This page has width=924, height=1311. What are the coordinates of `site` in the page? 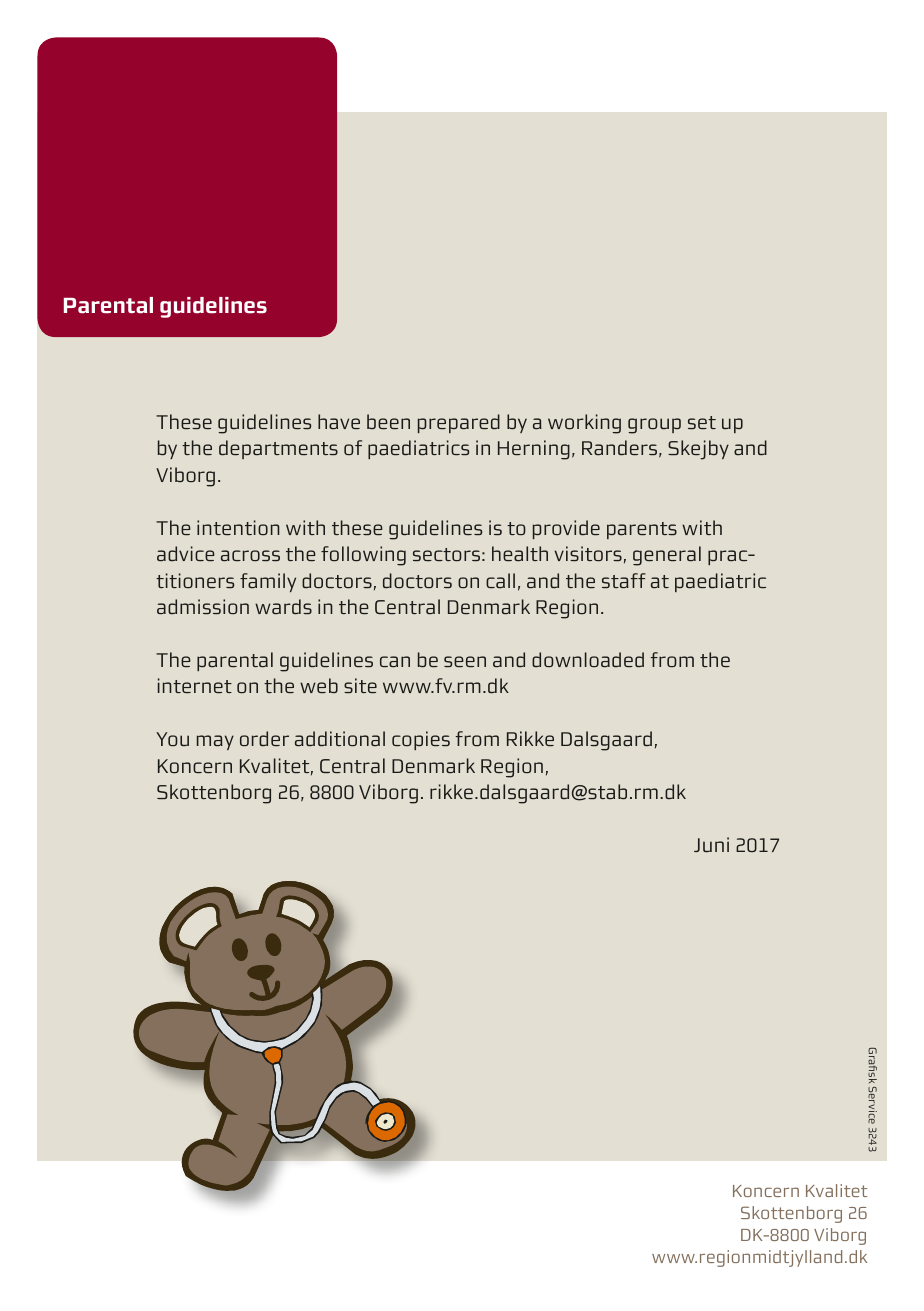 It's located at (360, 685).
